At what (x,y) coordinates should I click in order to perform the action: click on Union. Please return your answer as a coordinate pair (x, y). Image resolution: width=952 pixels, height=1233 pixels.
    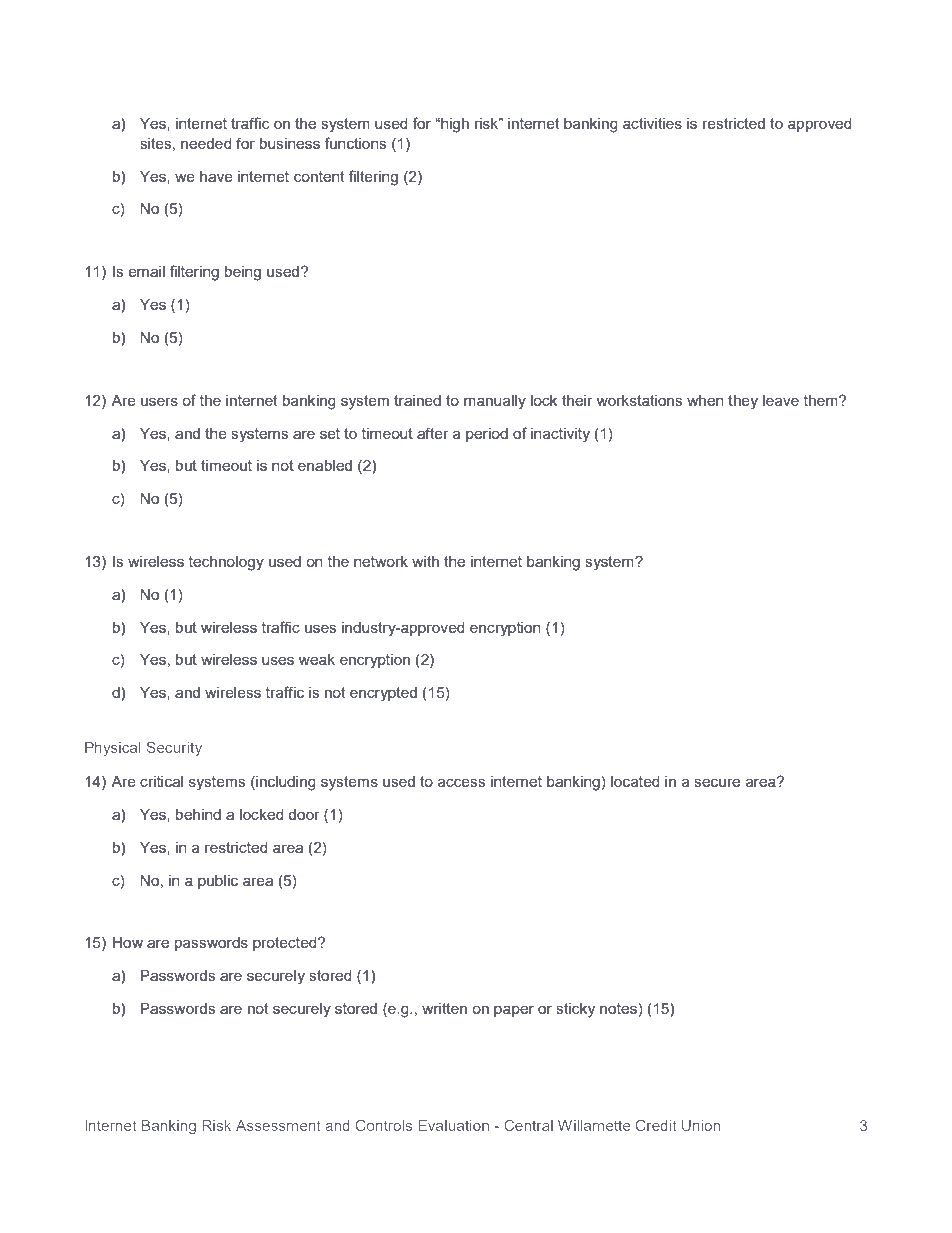
    Looking at the image, I should click on (701, 1125).
